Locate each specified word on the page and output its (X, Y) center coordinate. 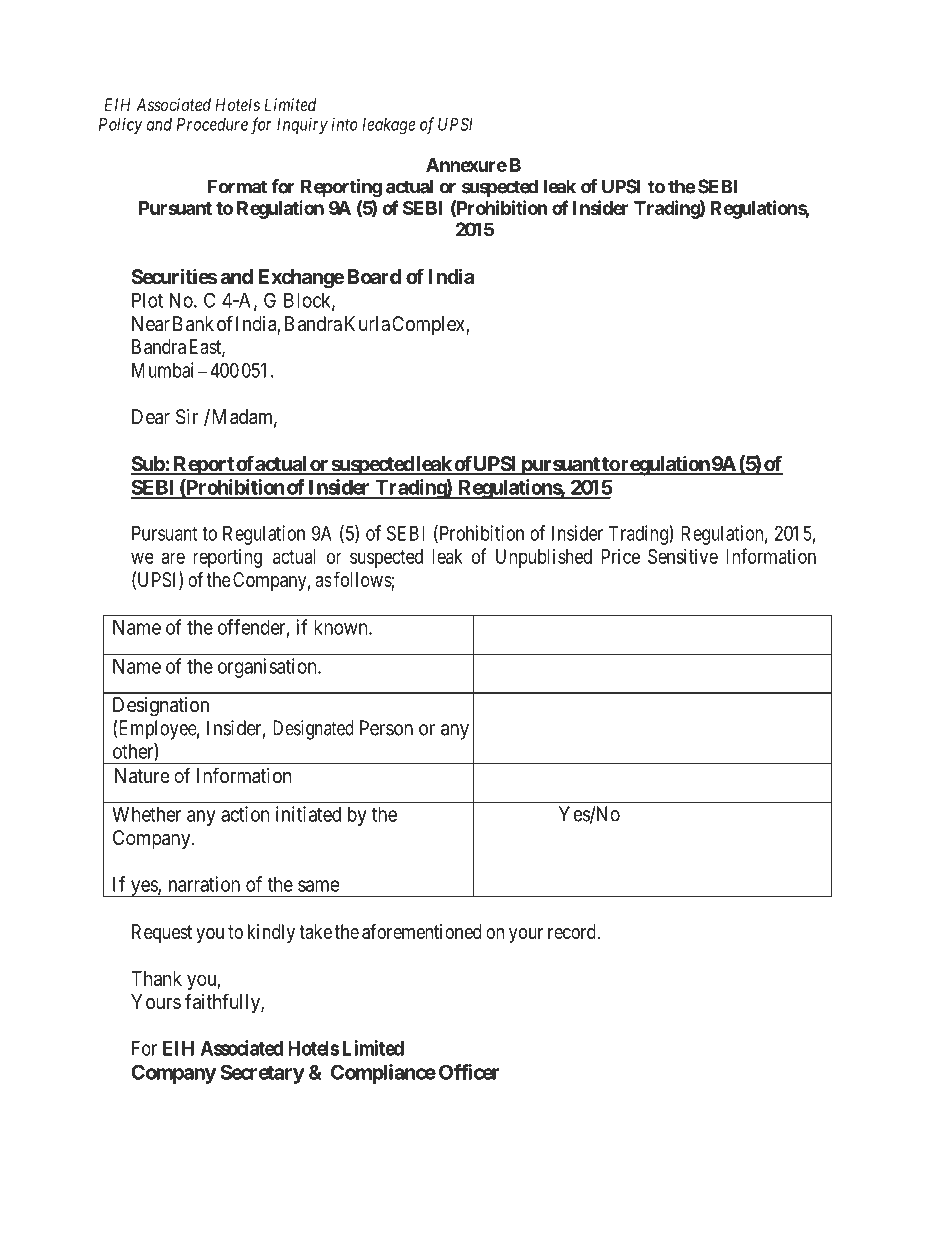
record (573, 931)
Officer (469, 1072)
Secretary (262, 1074)
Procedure (212, 124)
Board (374, 276)
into (345, 124)
